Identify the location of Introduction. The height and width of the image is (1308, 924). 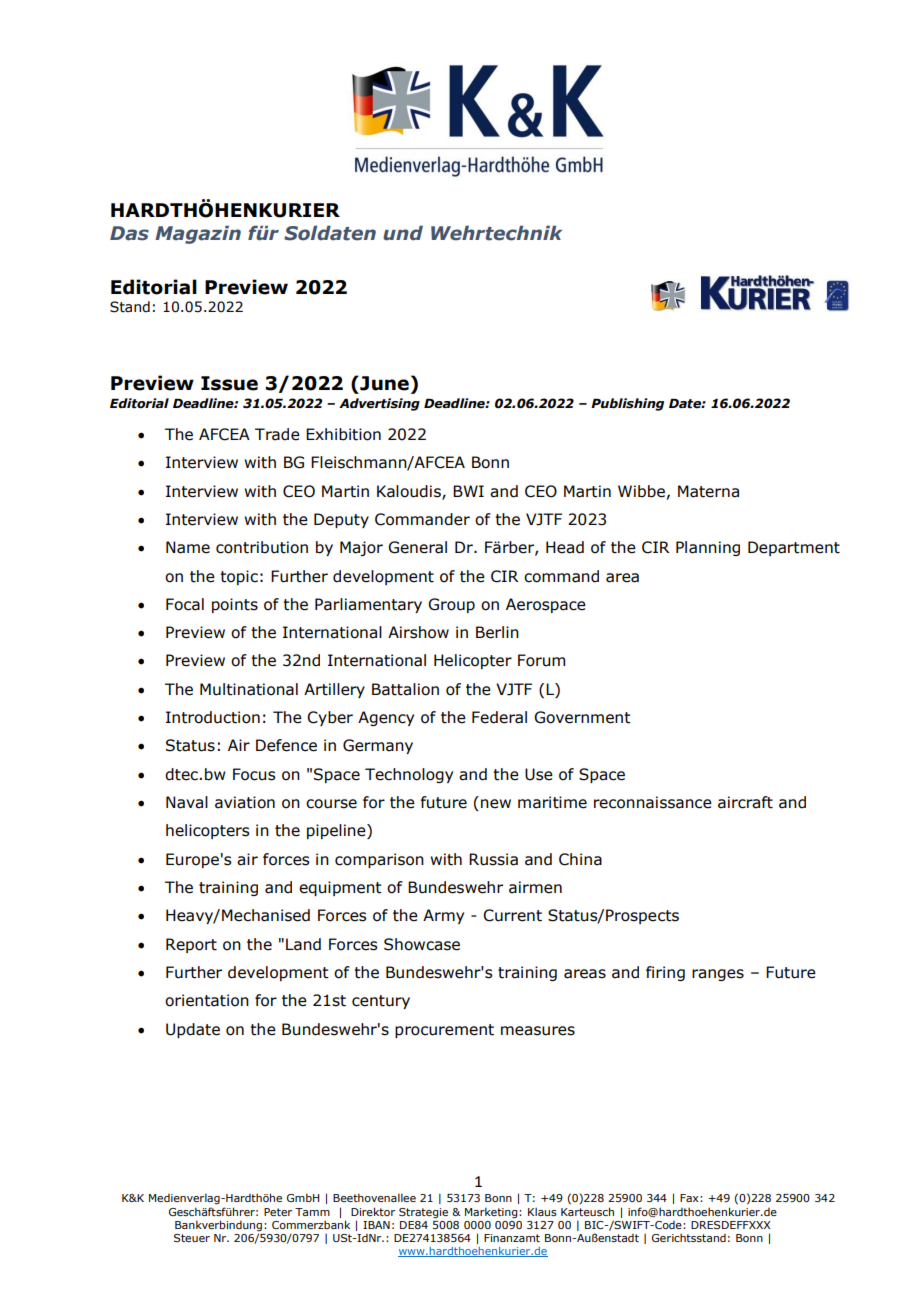
(213, 717).
